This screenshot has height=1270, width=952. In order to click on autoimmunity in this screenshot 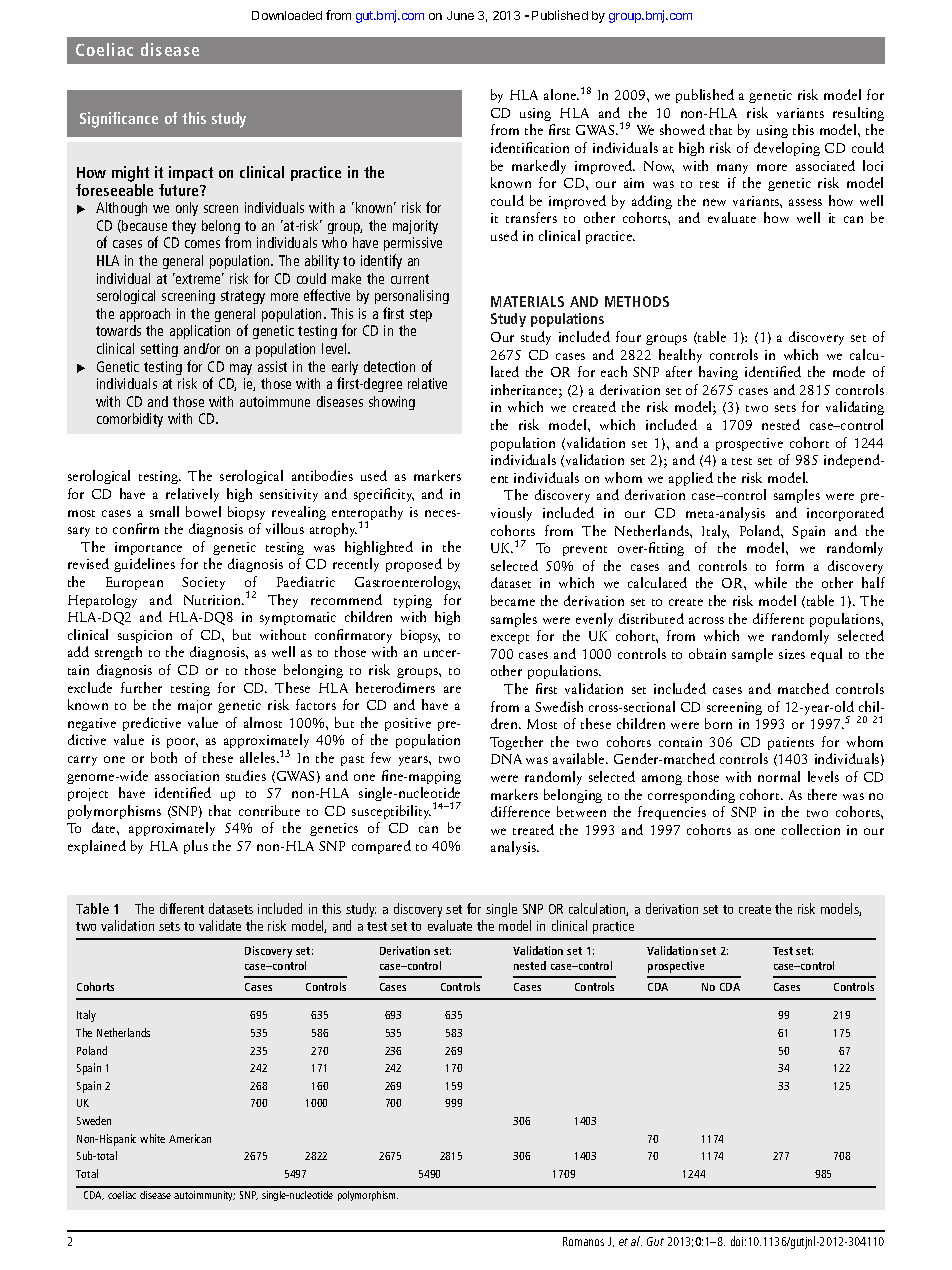, I will do `click(204, 1196)`.
